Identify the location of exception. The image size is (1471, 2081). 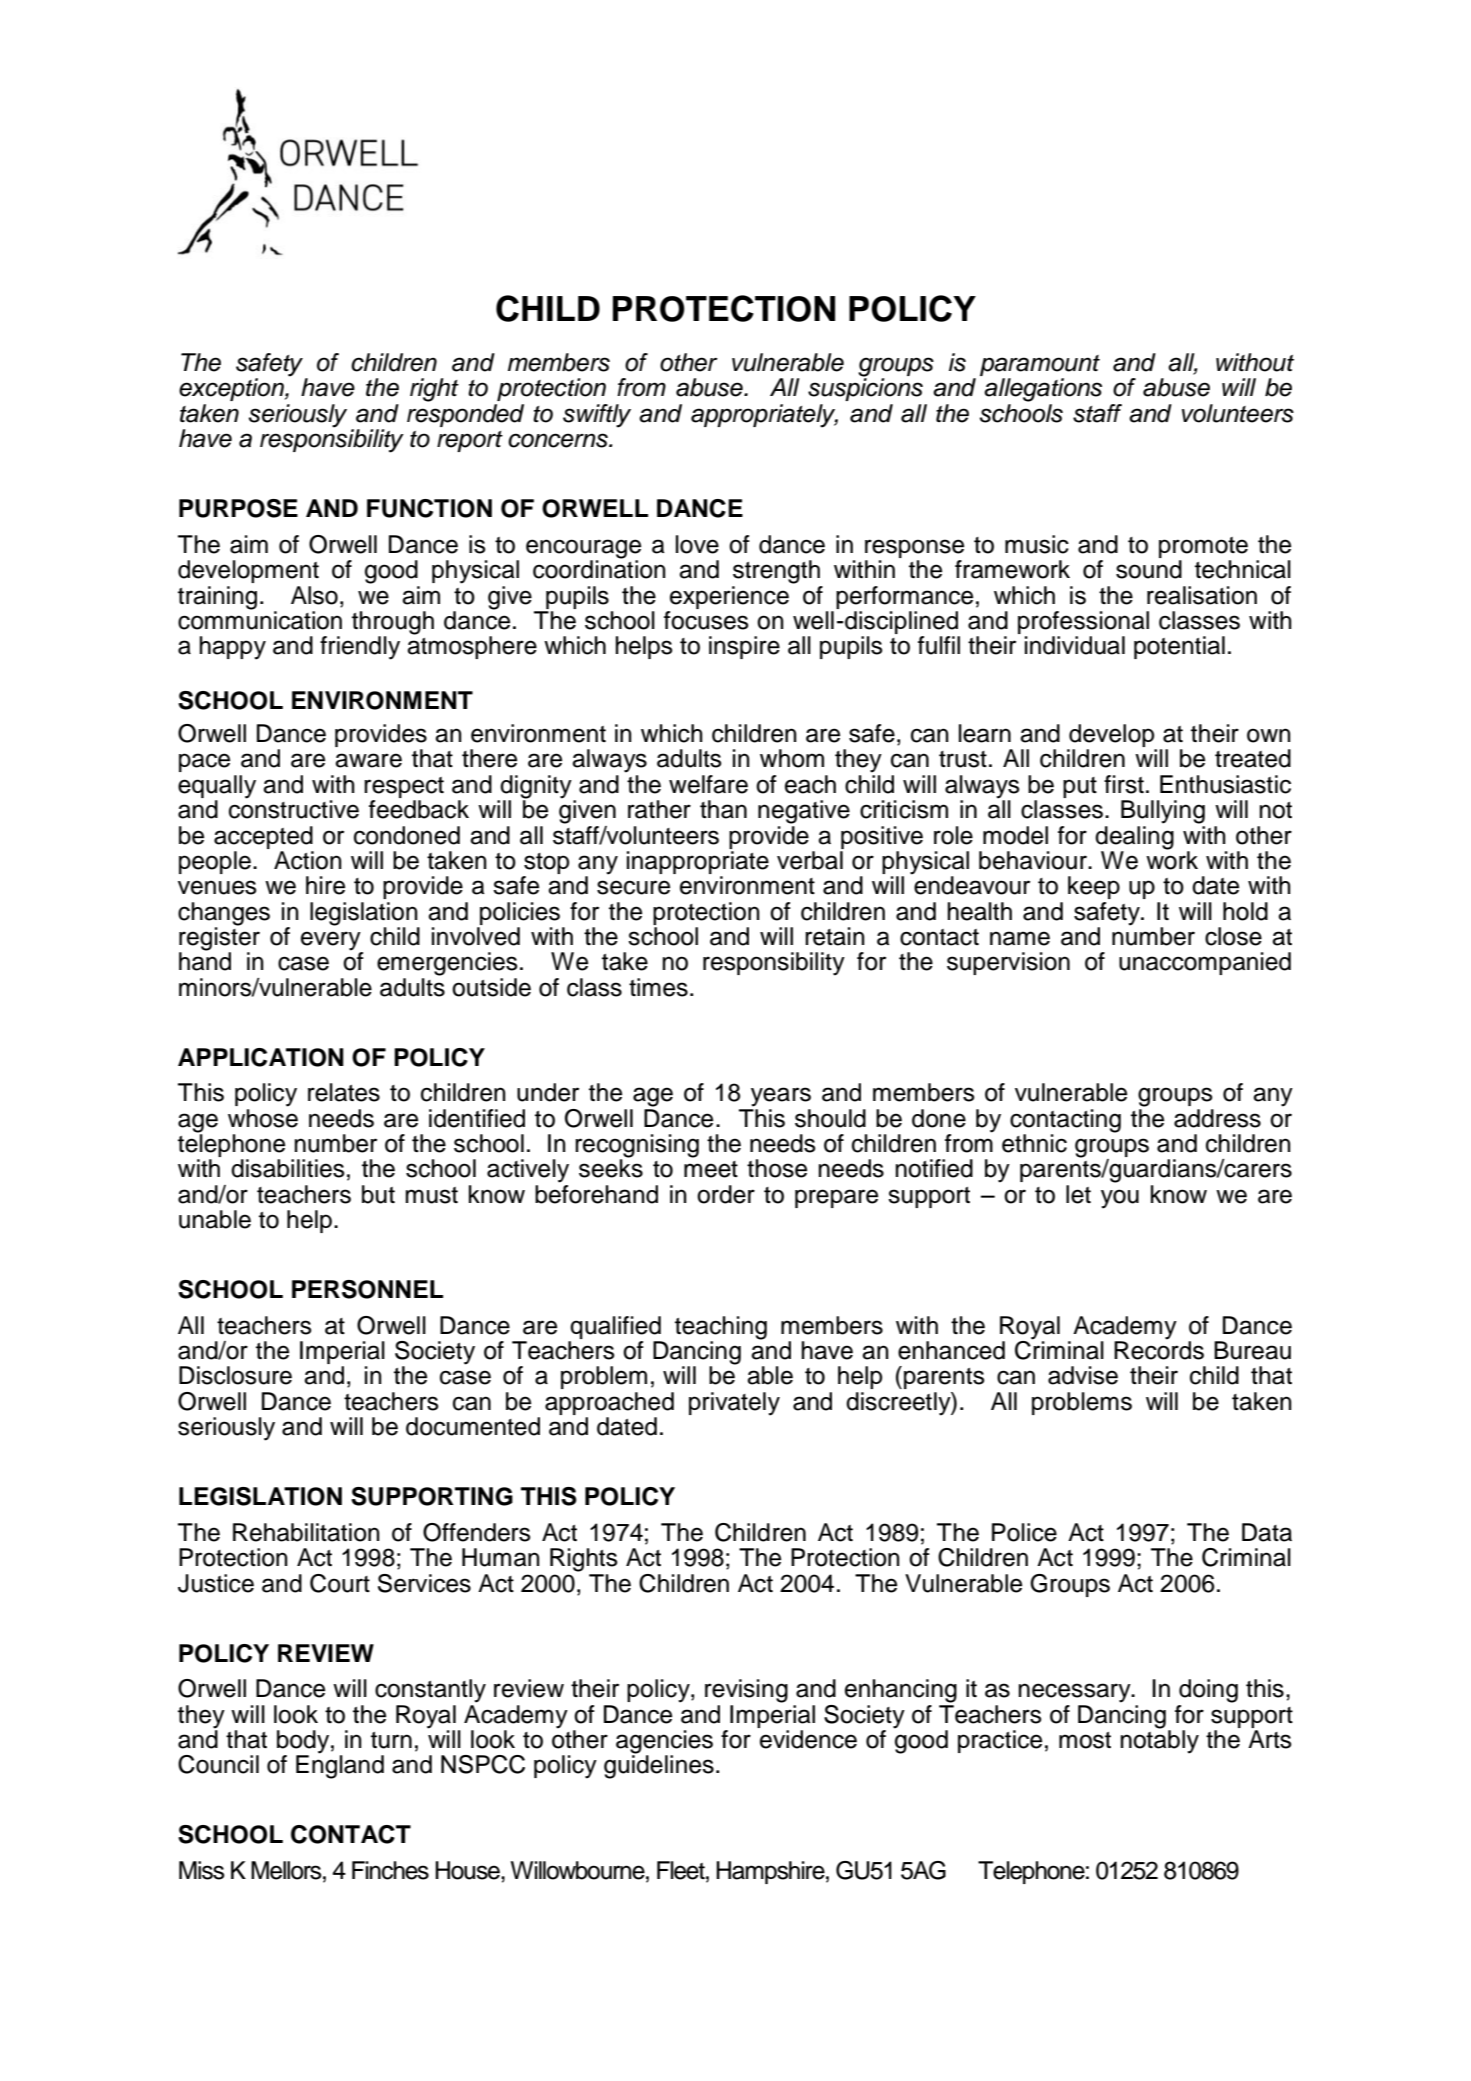
(232, 389).
